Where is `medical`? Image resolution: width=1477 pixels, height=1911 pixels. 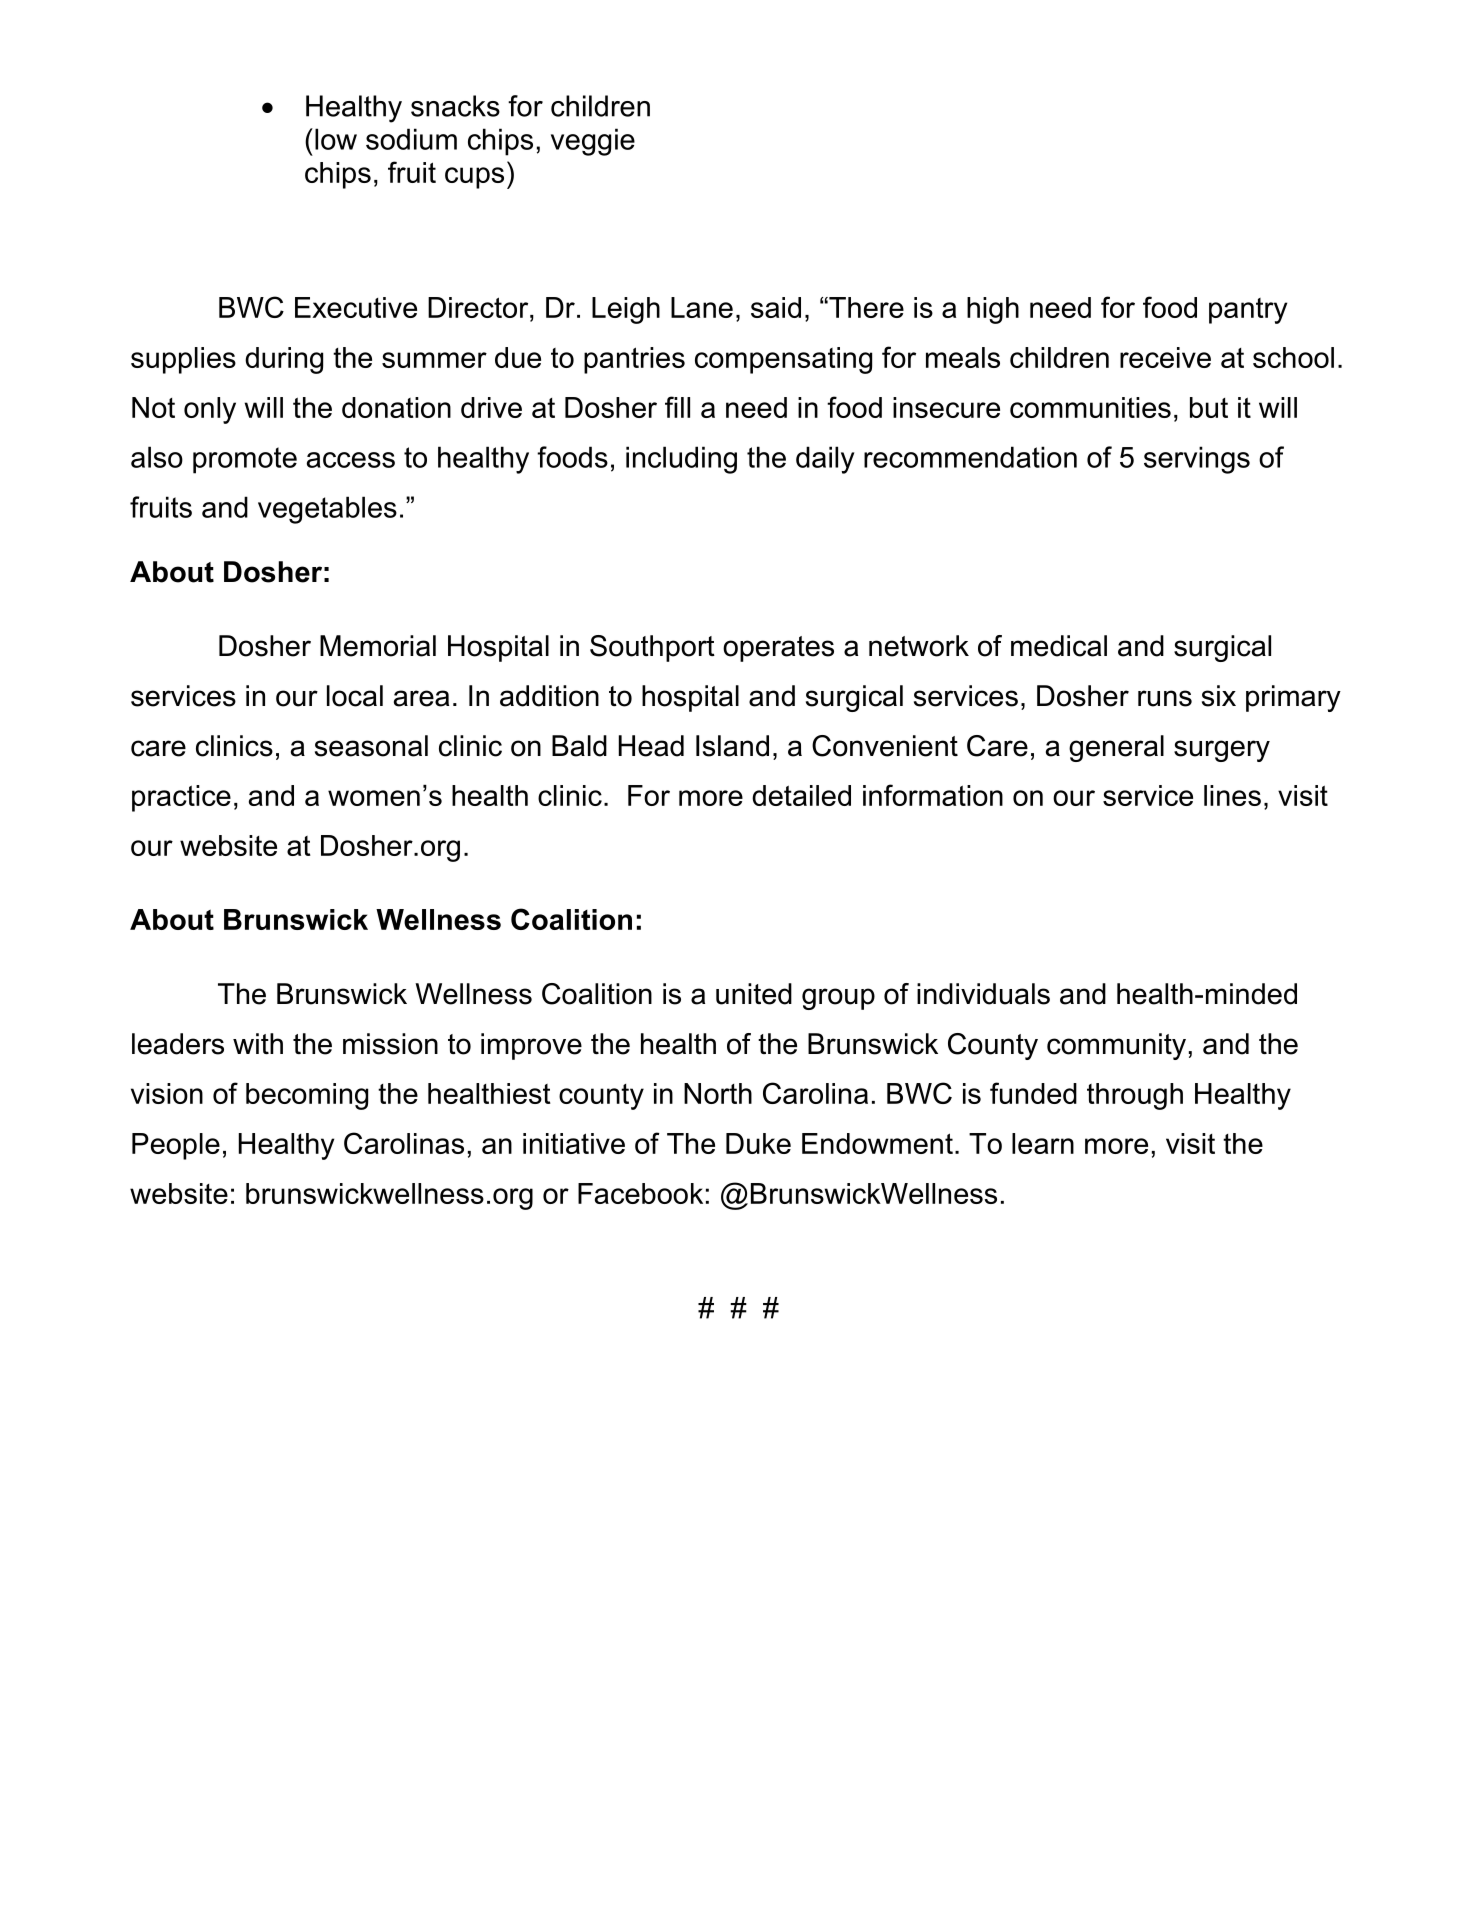 medical is located at coordinates (1059, 646).
